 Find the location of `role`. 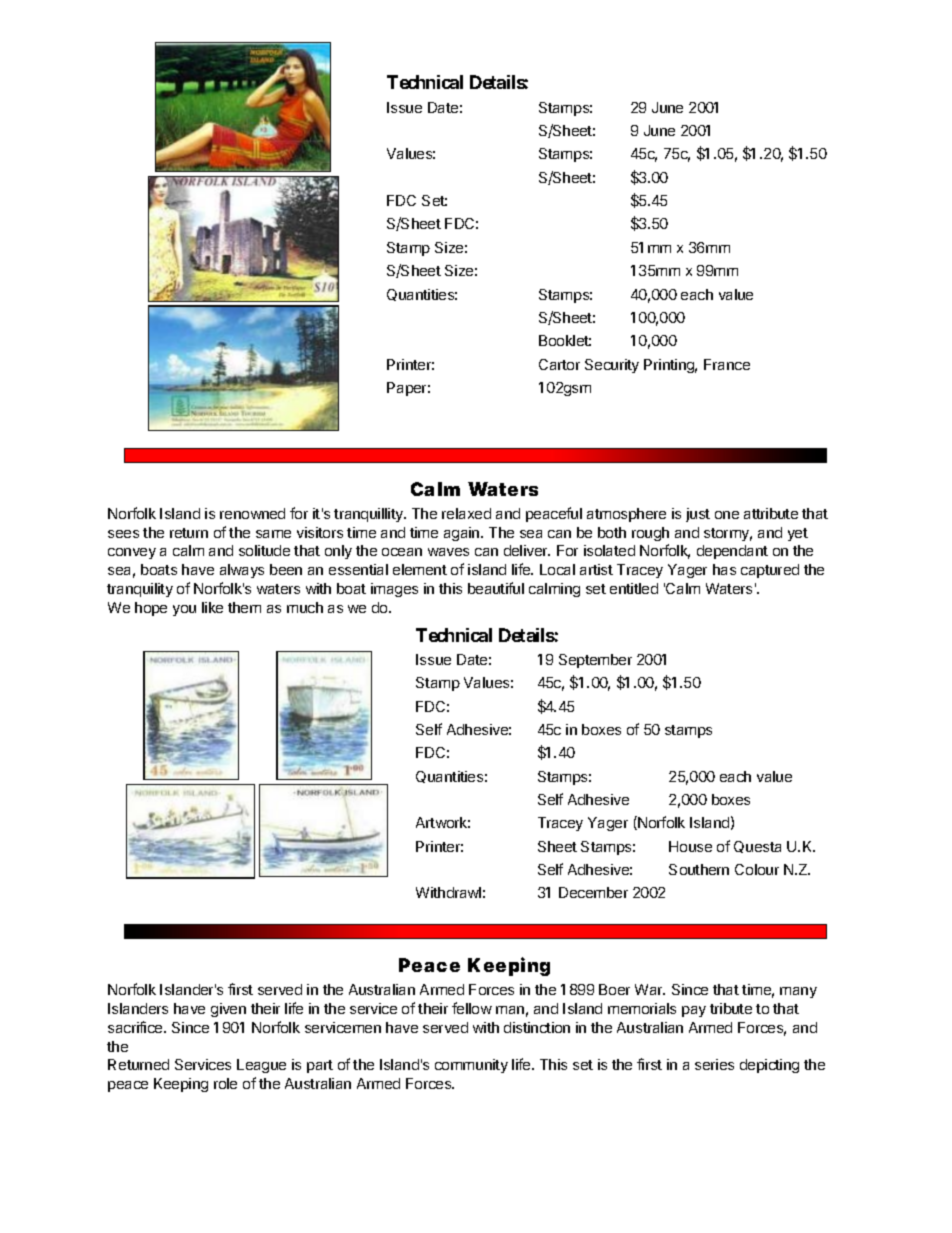

role is located at coordinates (225, 1083).
